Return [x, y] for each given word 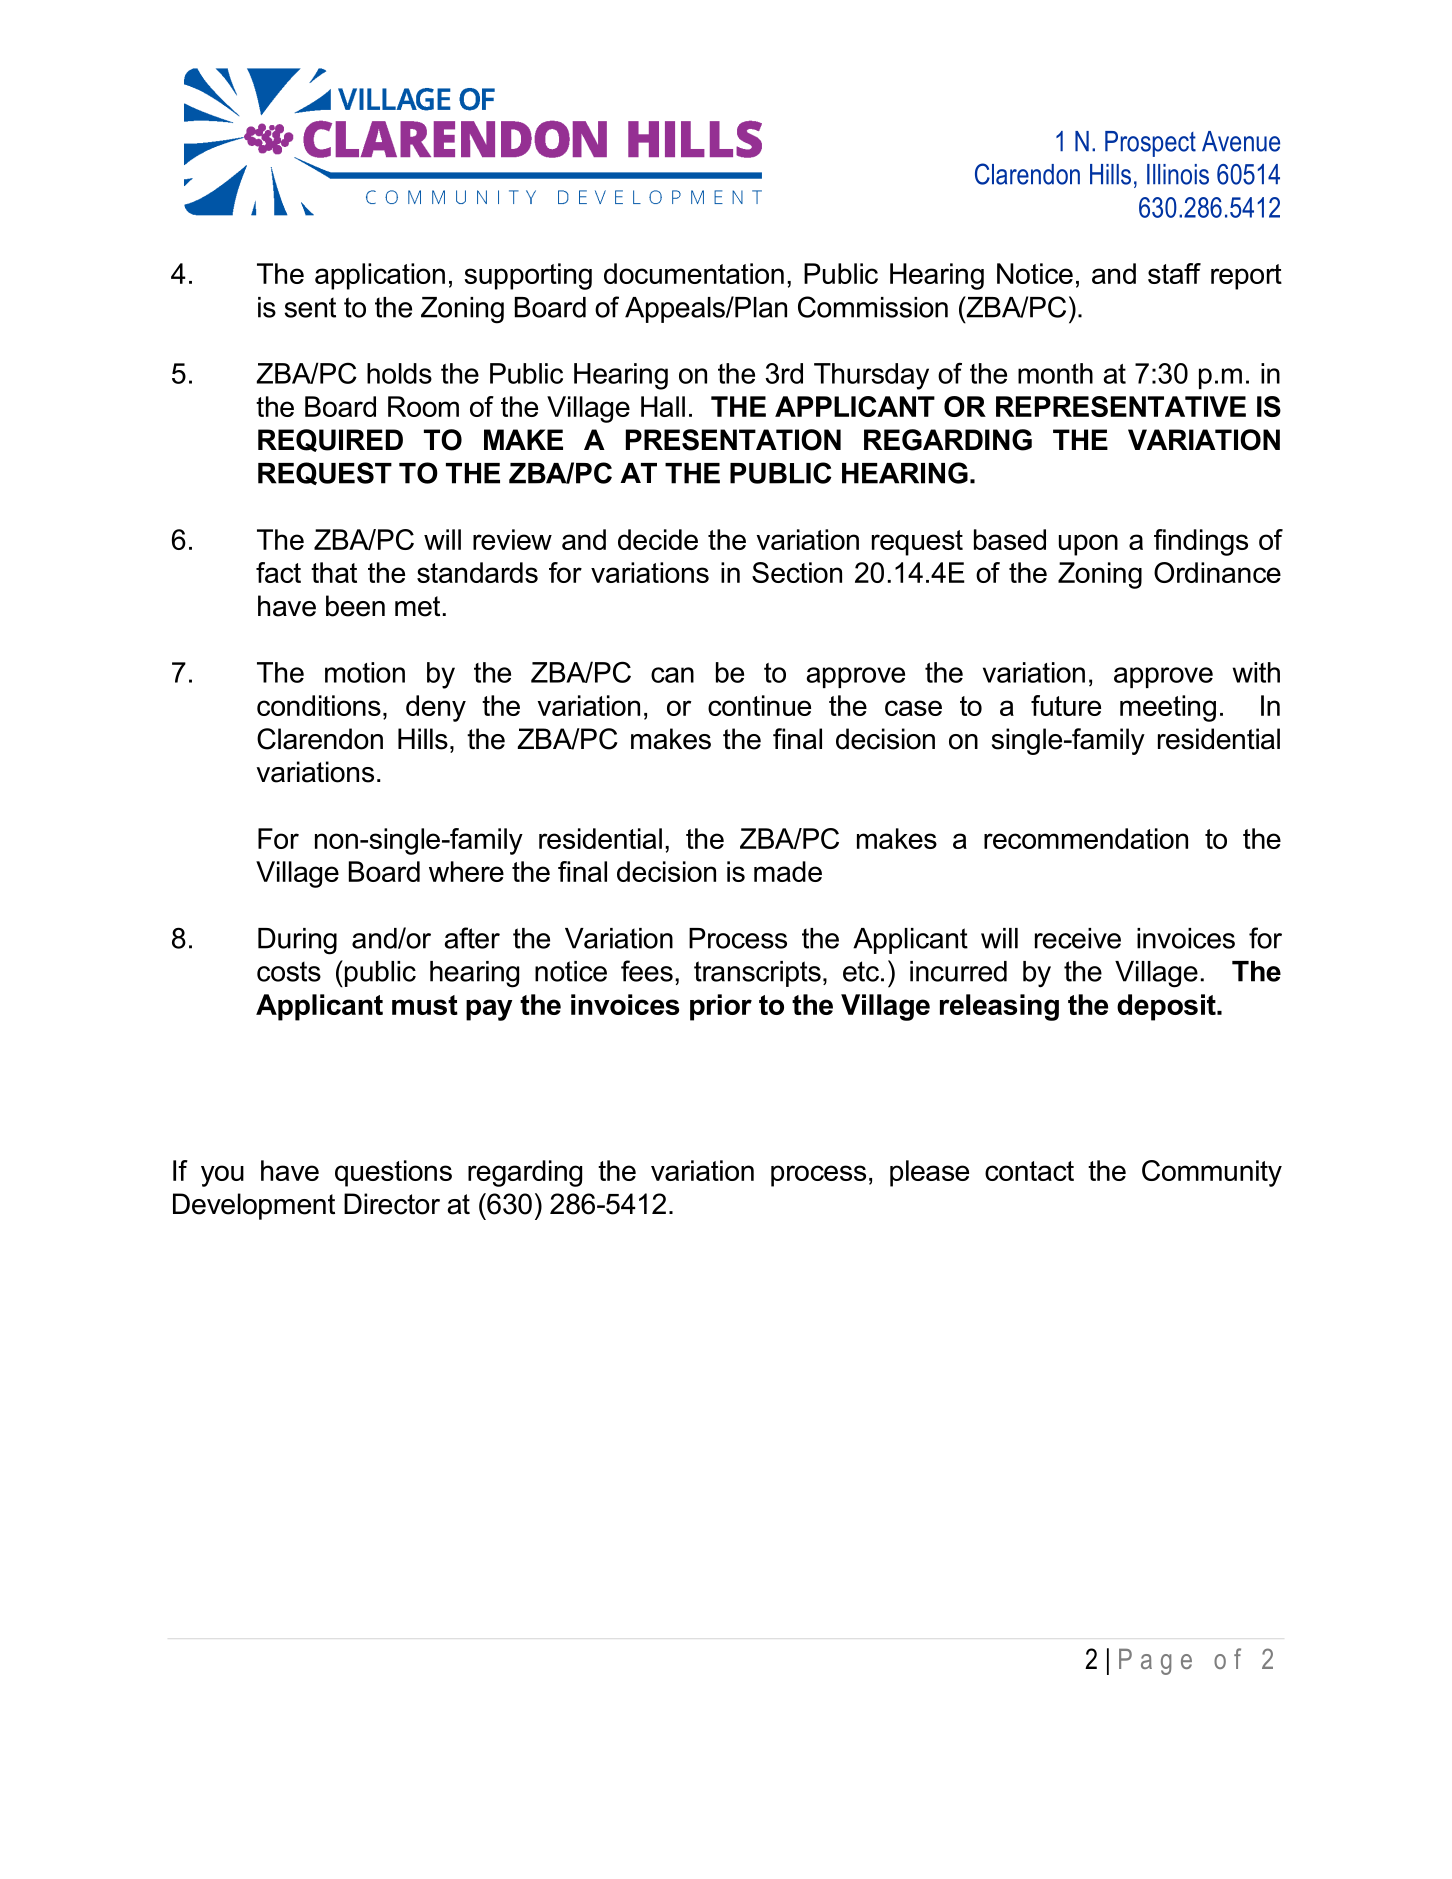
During [297, 941]
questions [393, 1173]
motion [365, 672]
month [1055, 373]
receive [1078, 938]
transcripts [757, 974]
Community [1212, 1173]
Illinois [1178, 174]
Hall [663, 406]
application [380, 276]
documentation [694, 273]
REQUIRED [330, 440]
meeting [1168, 708]
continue [759, 705]
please [929, 1173]
